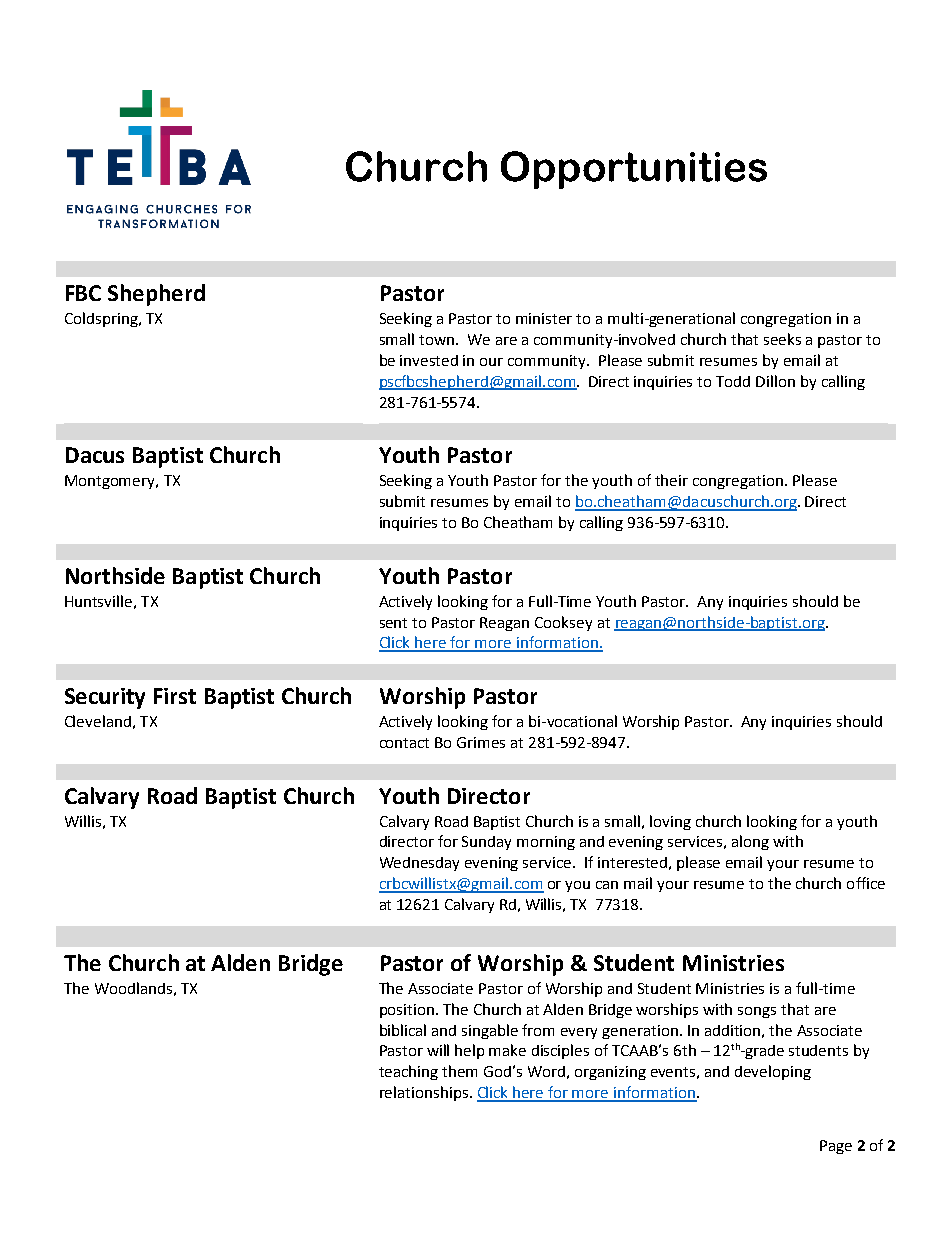 The height and width of the document is (1233, 952). Describe the element at coordinates (670, 822) in the document. I see `loving` at that location.
